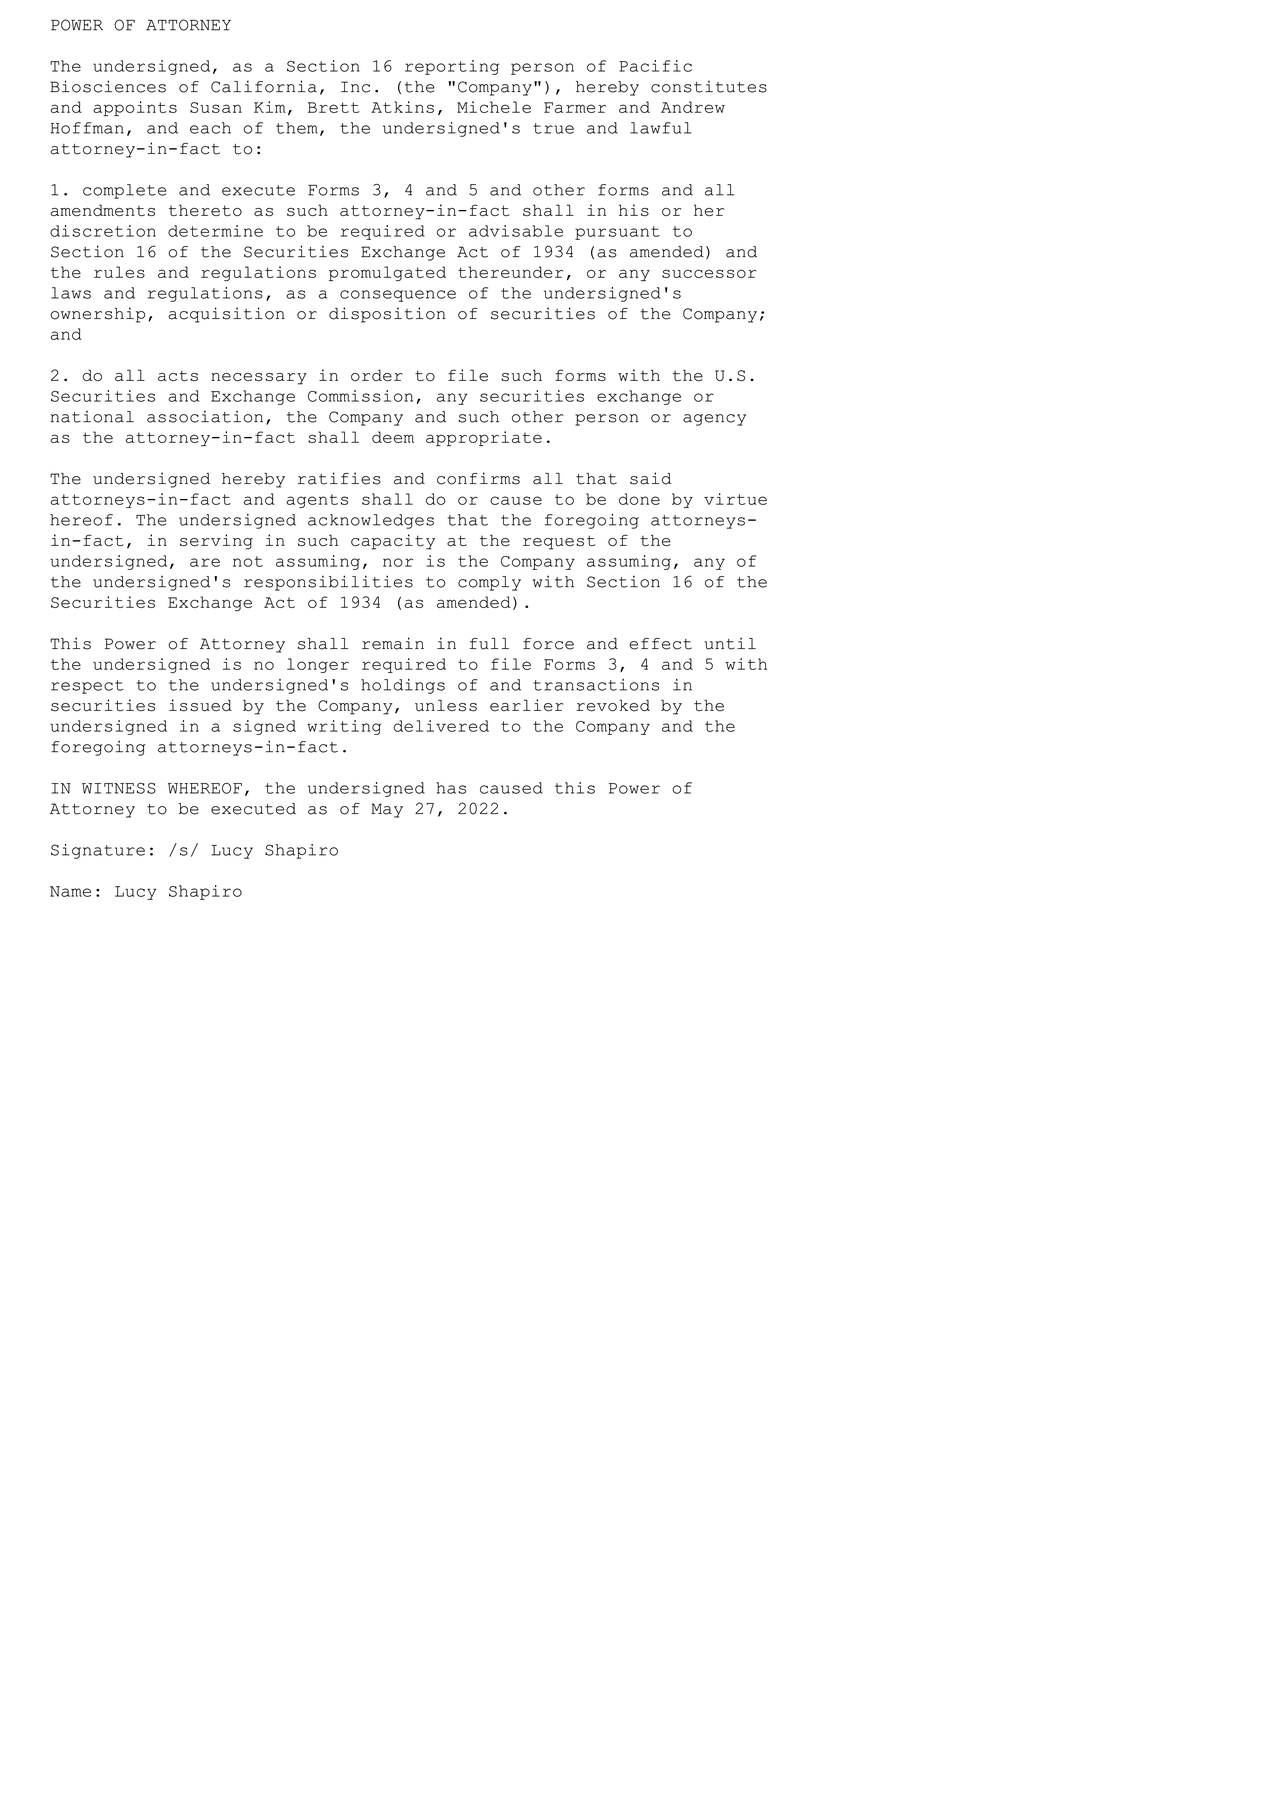 This screenshot has width=1276, height=1806. Describe the element at coordinates (119, 272) in the screenshot. I see `rules` at that location.
